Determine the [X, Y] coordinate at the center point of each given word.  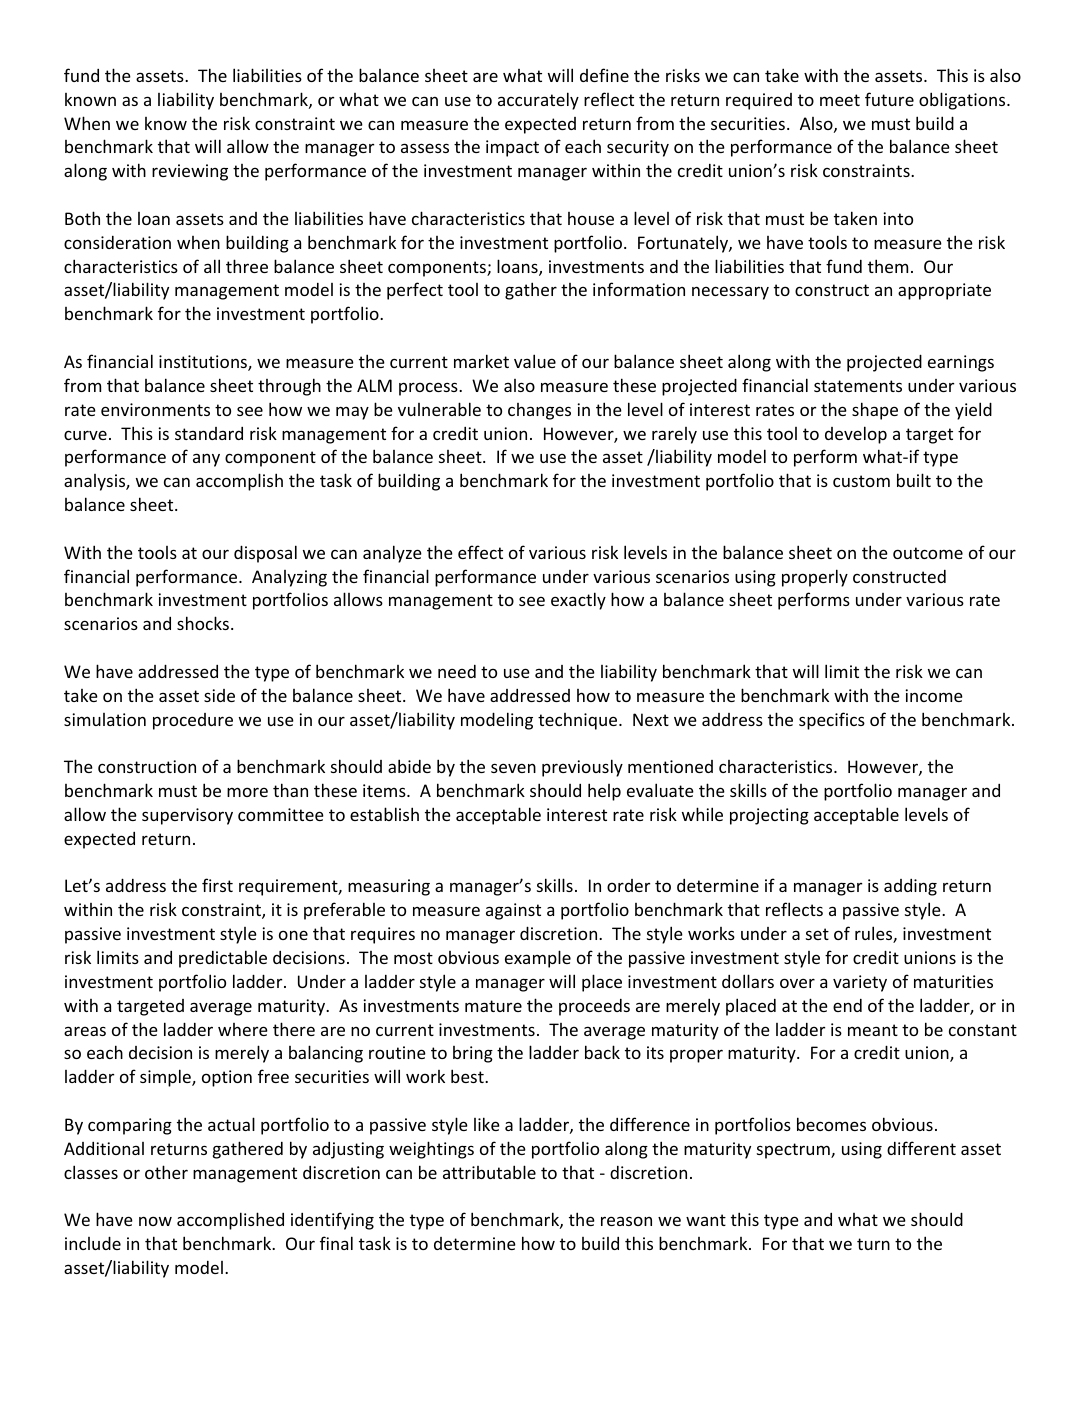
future [889, 99]
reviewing [190, 172]
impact [512, 148]
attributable [489, 1172]
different [921, 1148]
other [166, 1172]
